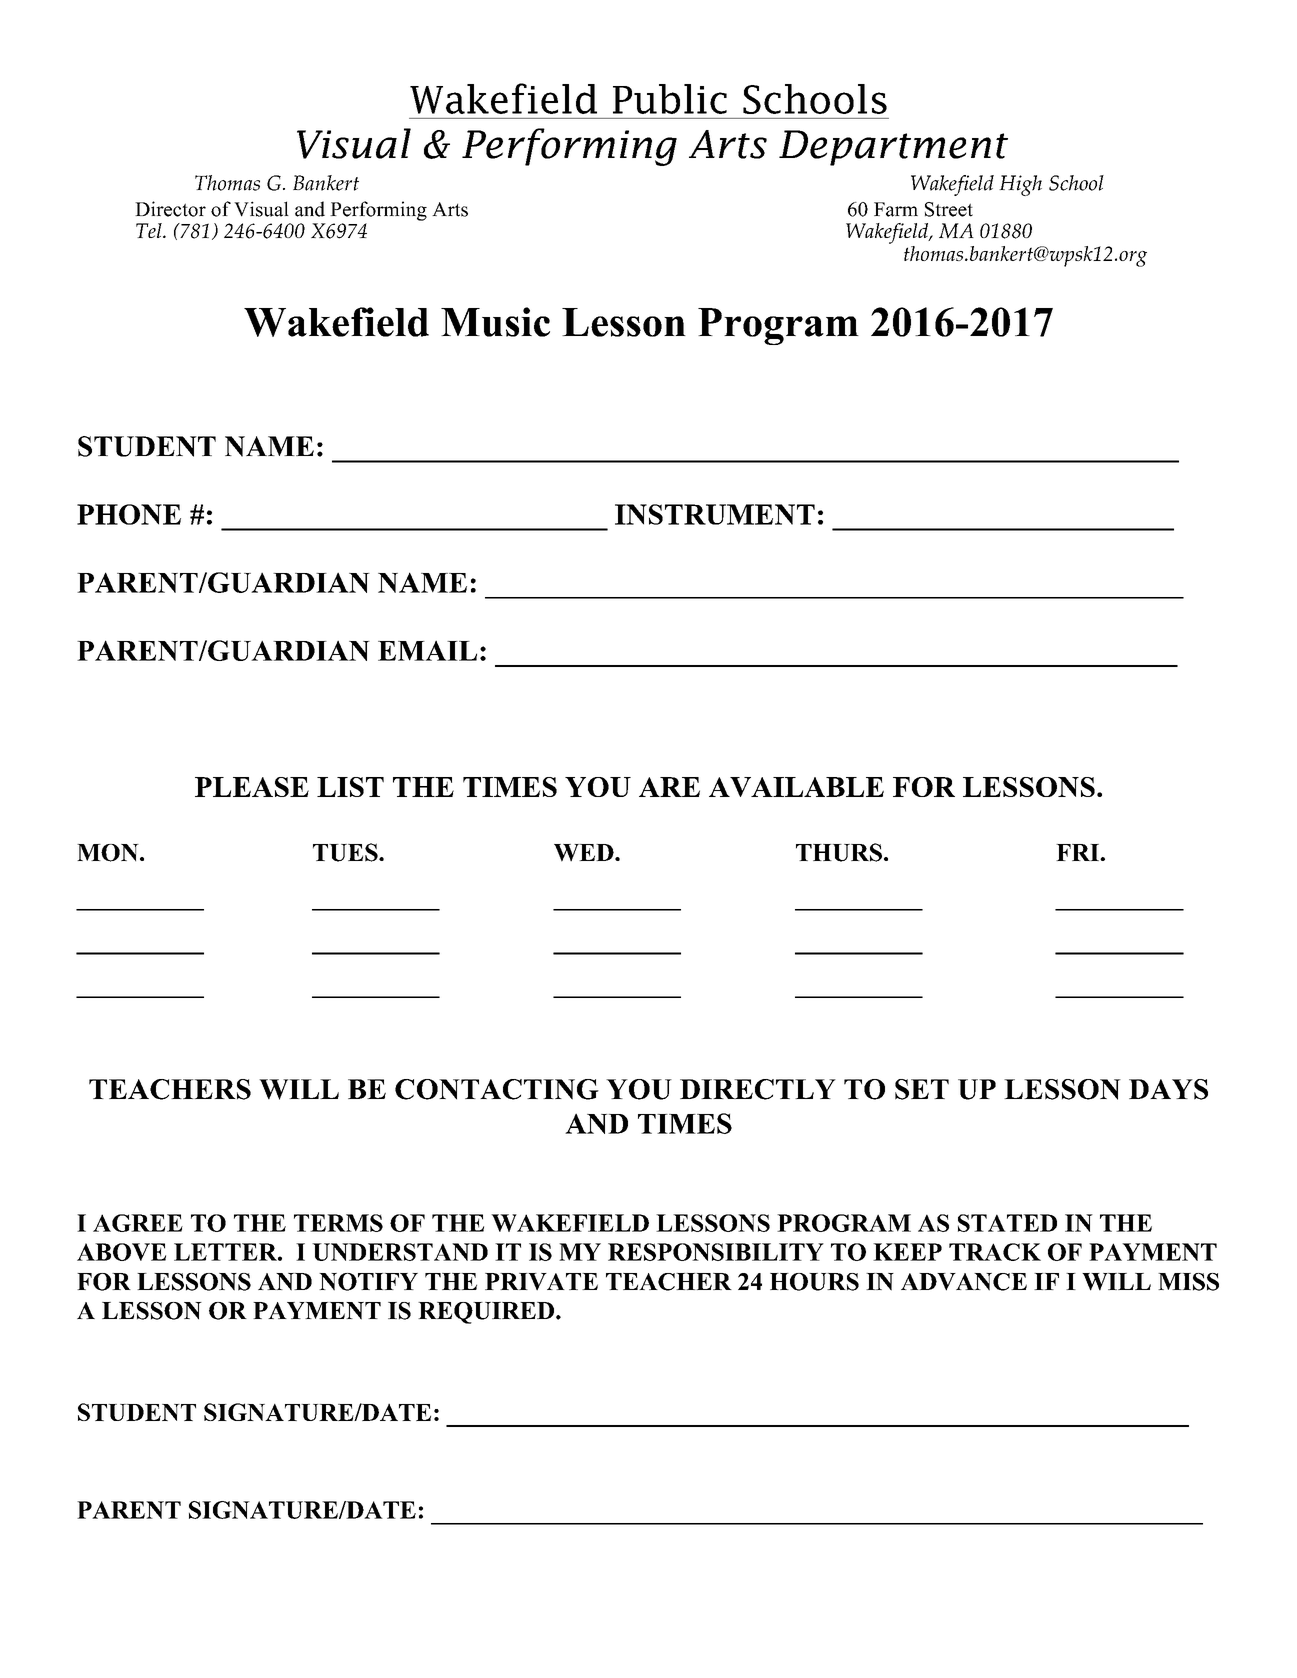  I want to click on Director, so click(170, 209).
